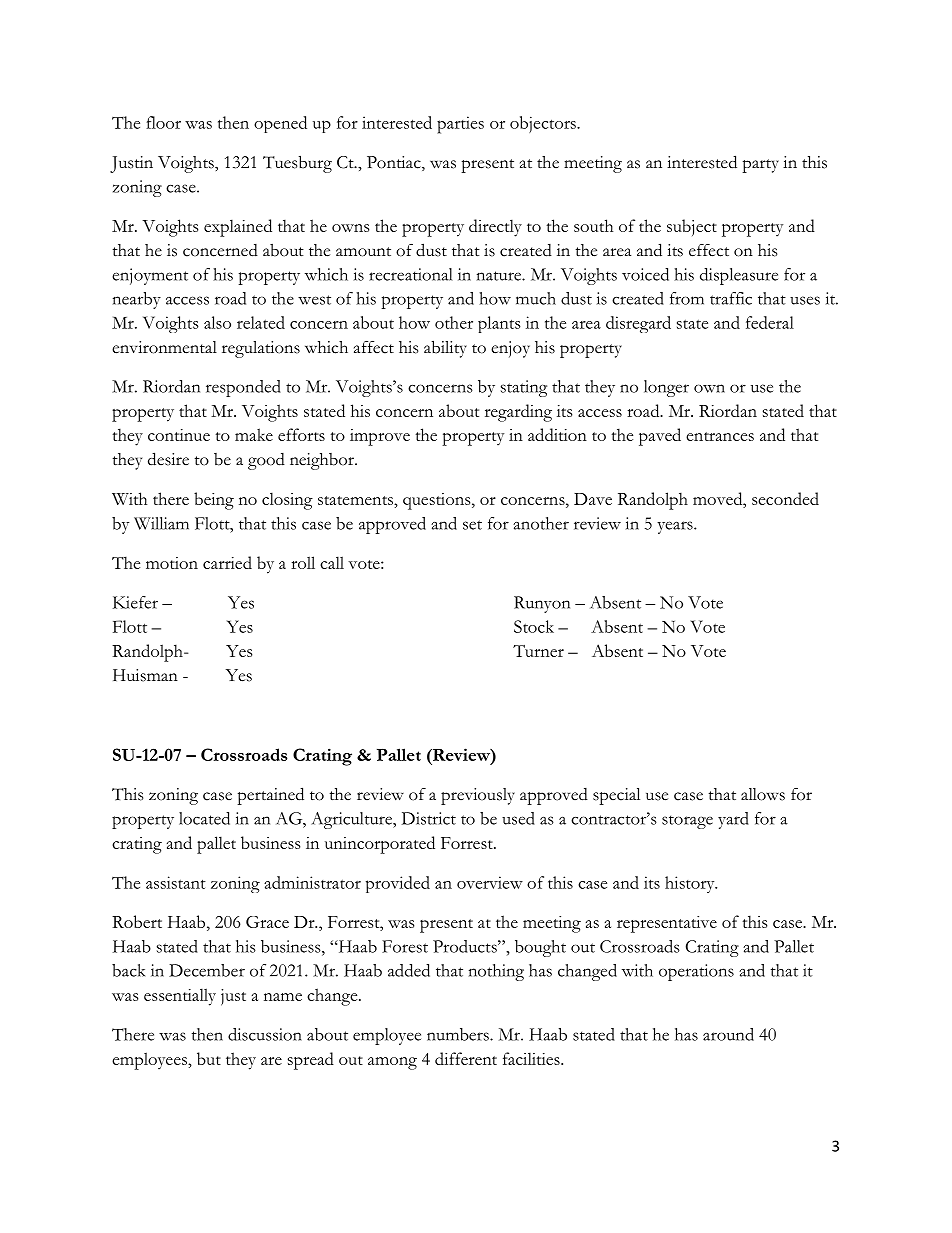 This page has height=1233, width=952. I want to click on carried, so click(227, 562).
